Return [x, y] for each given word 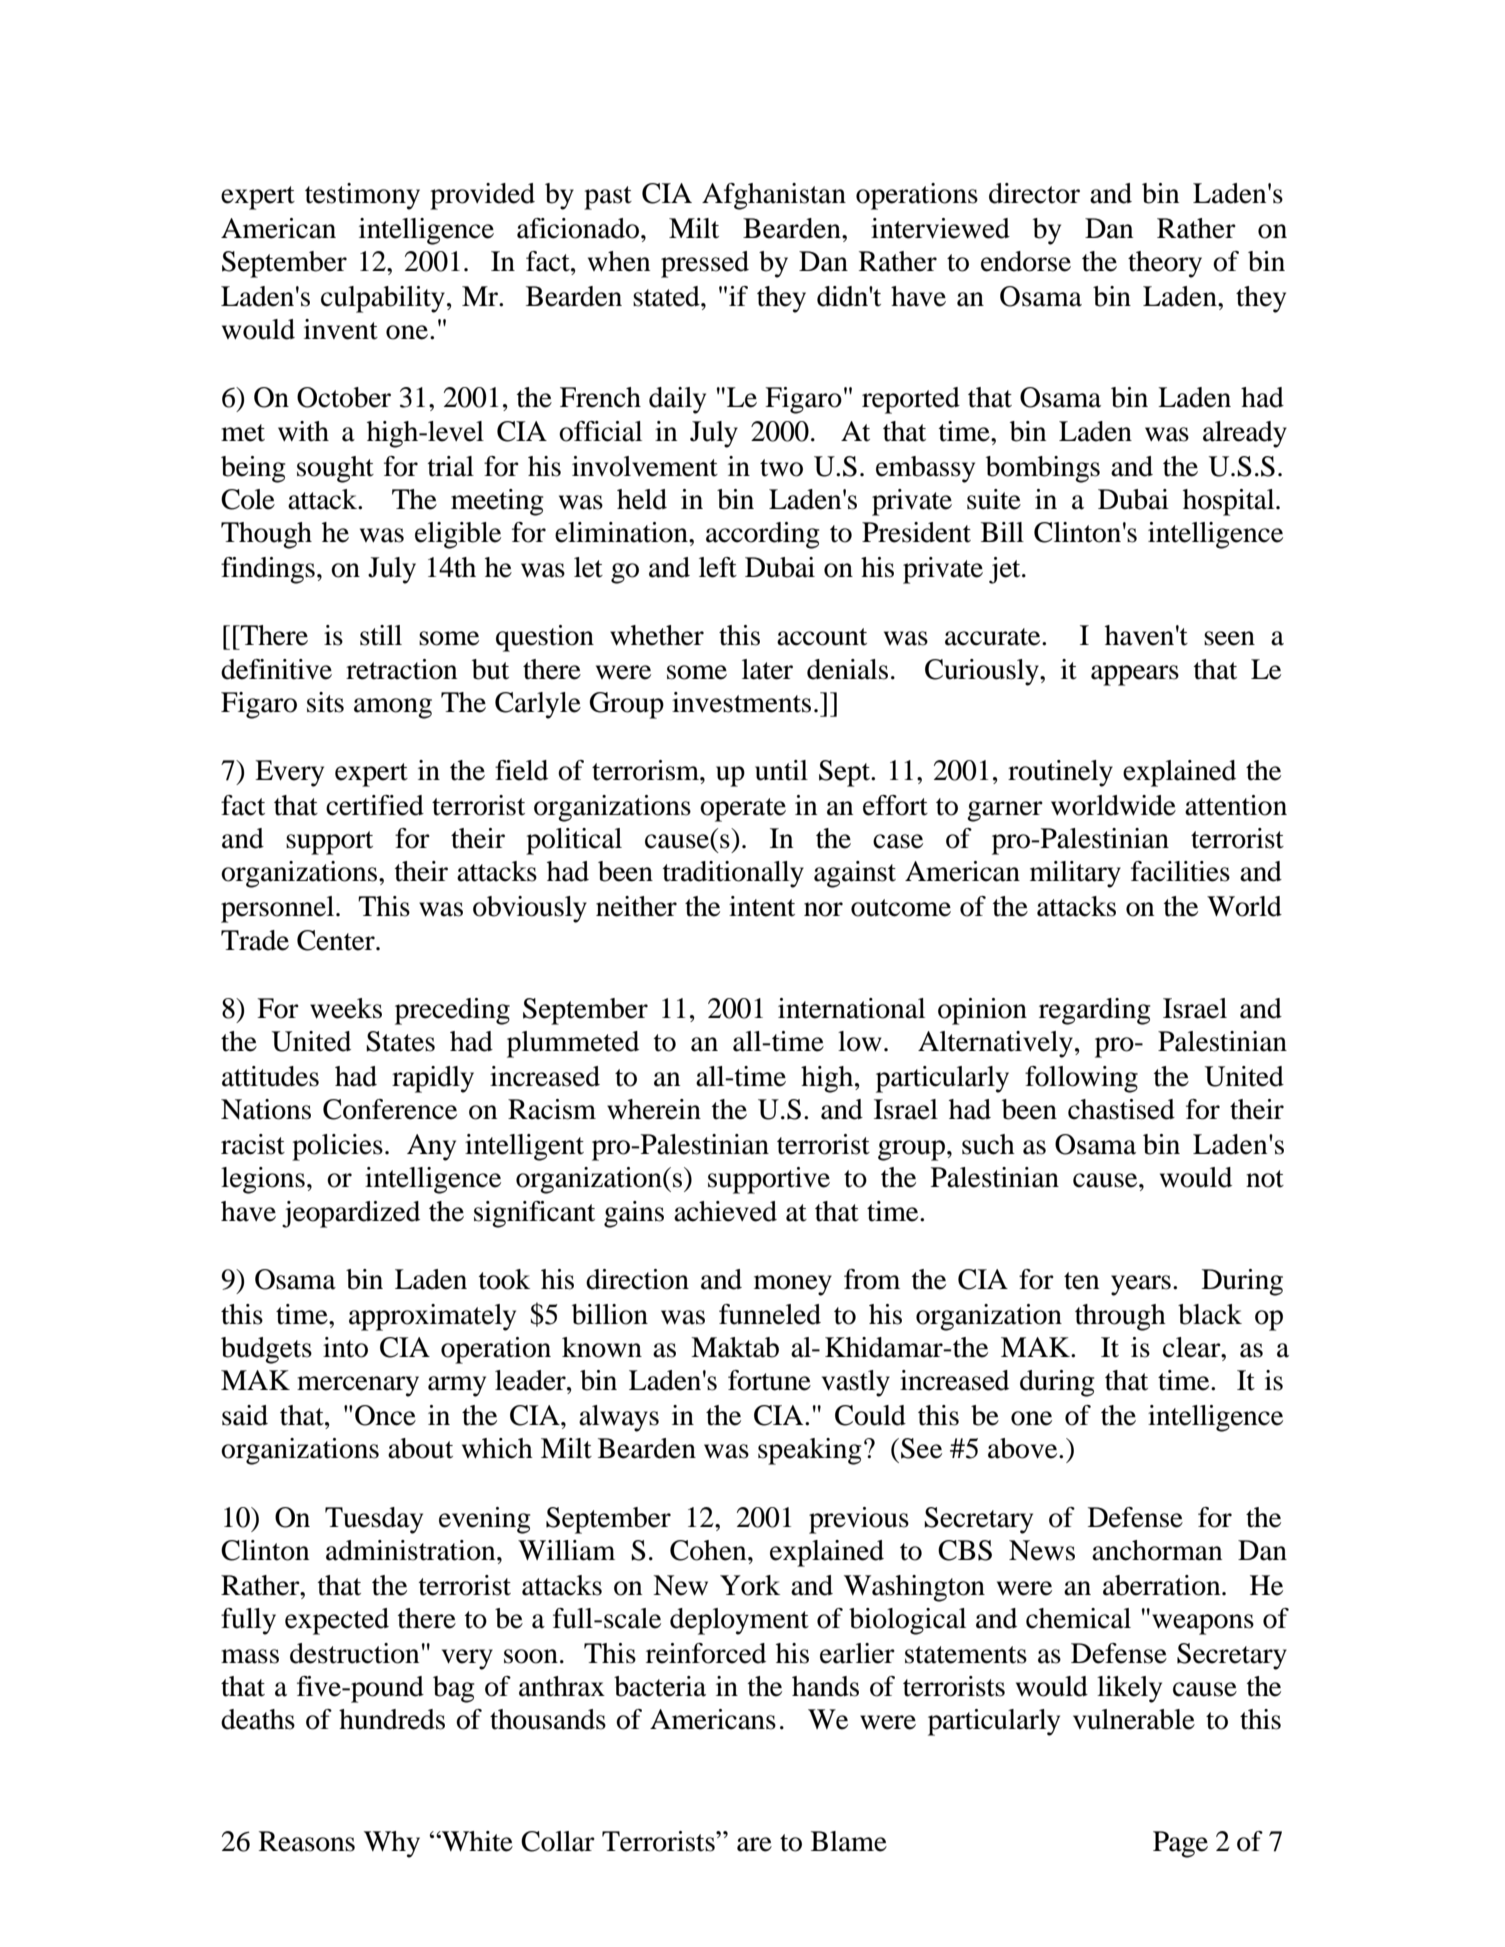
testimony [362, 196]
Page [1180, 1844]
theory [1165, 264]
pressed [705, 264]
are [754, 1844]
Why [392, 1844]
